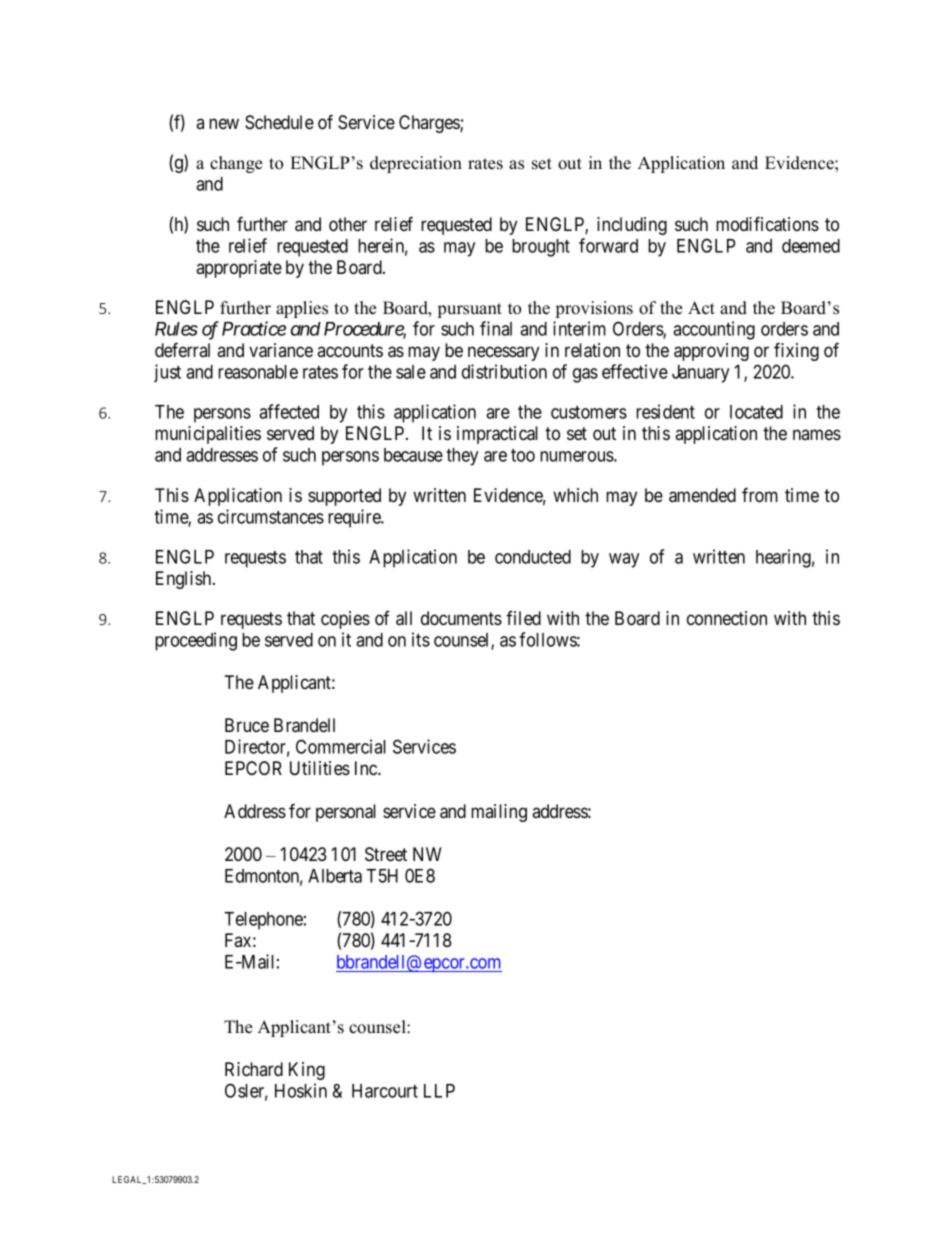  What do you see at coordinates (254, 328) in the page?
I see `Practice` at bounding box center [254, 328].
